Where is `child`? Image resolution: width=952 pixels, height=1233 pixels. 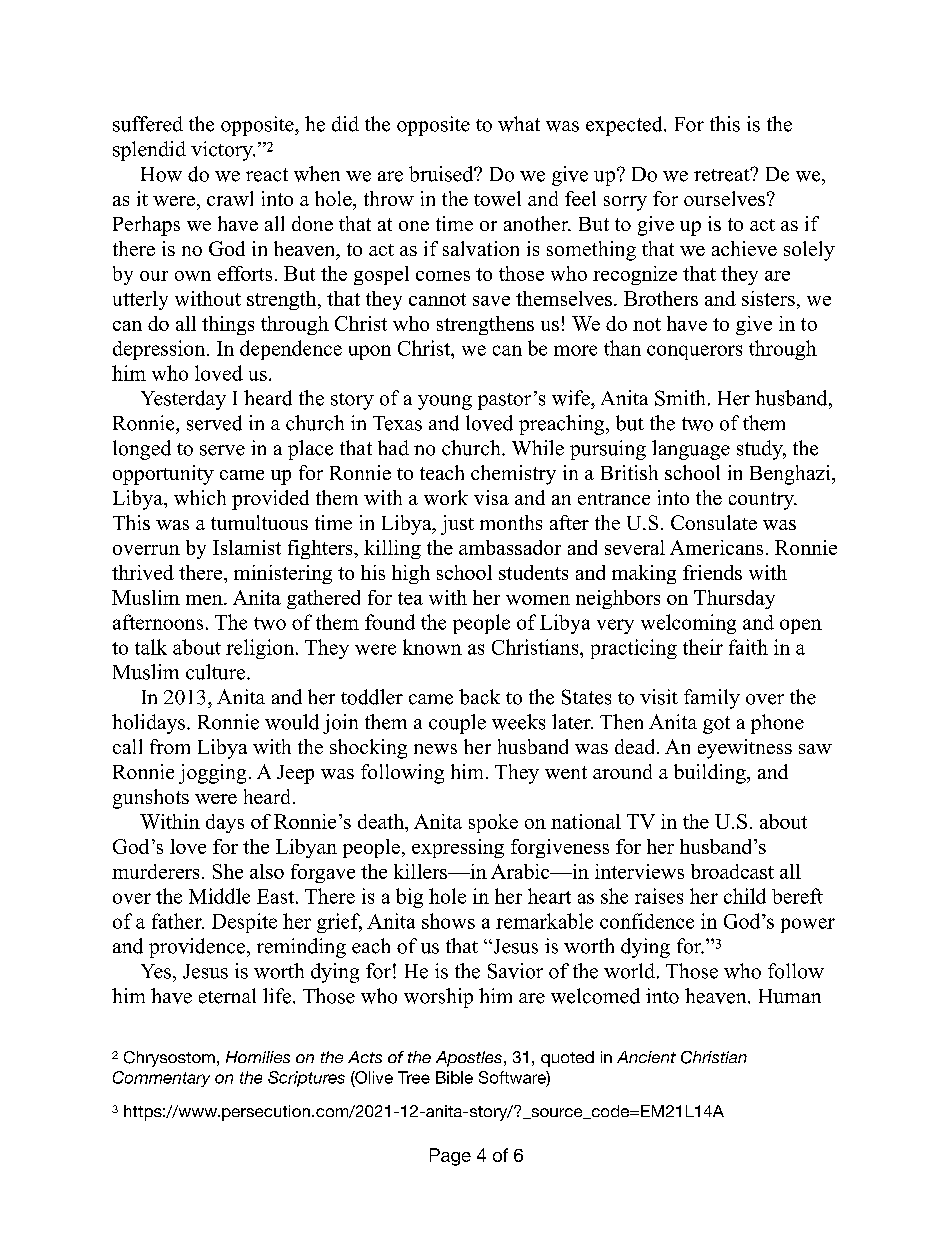 child is located at coordinates (745, 896).
